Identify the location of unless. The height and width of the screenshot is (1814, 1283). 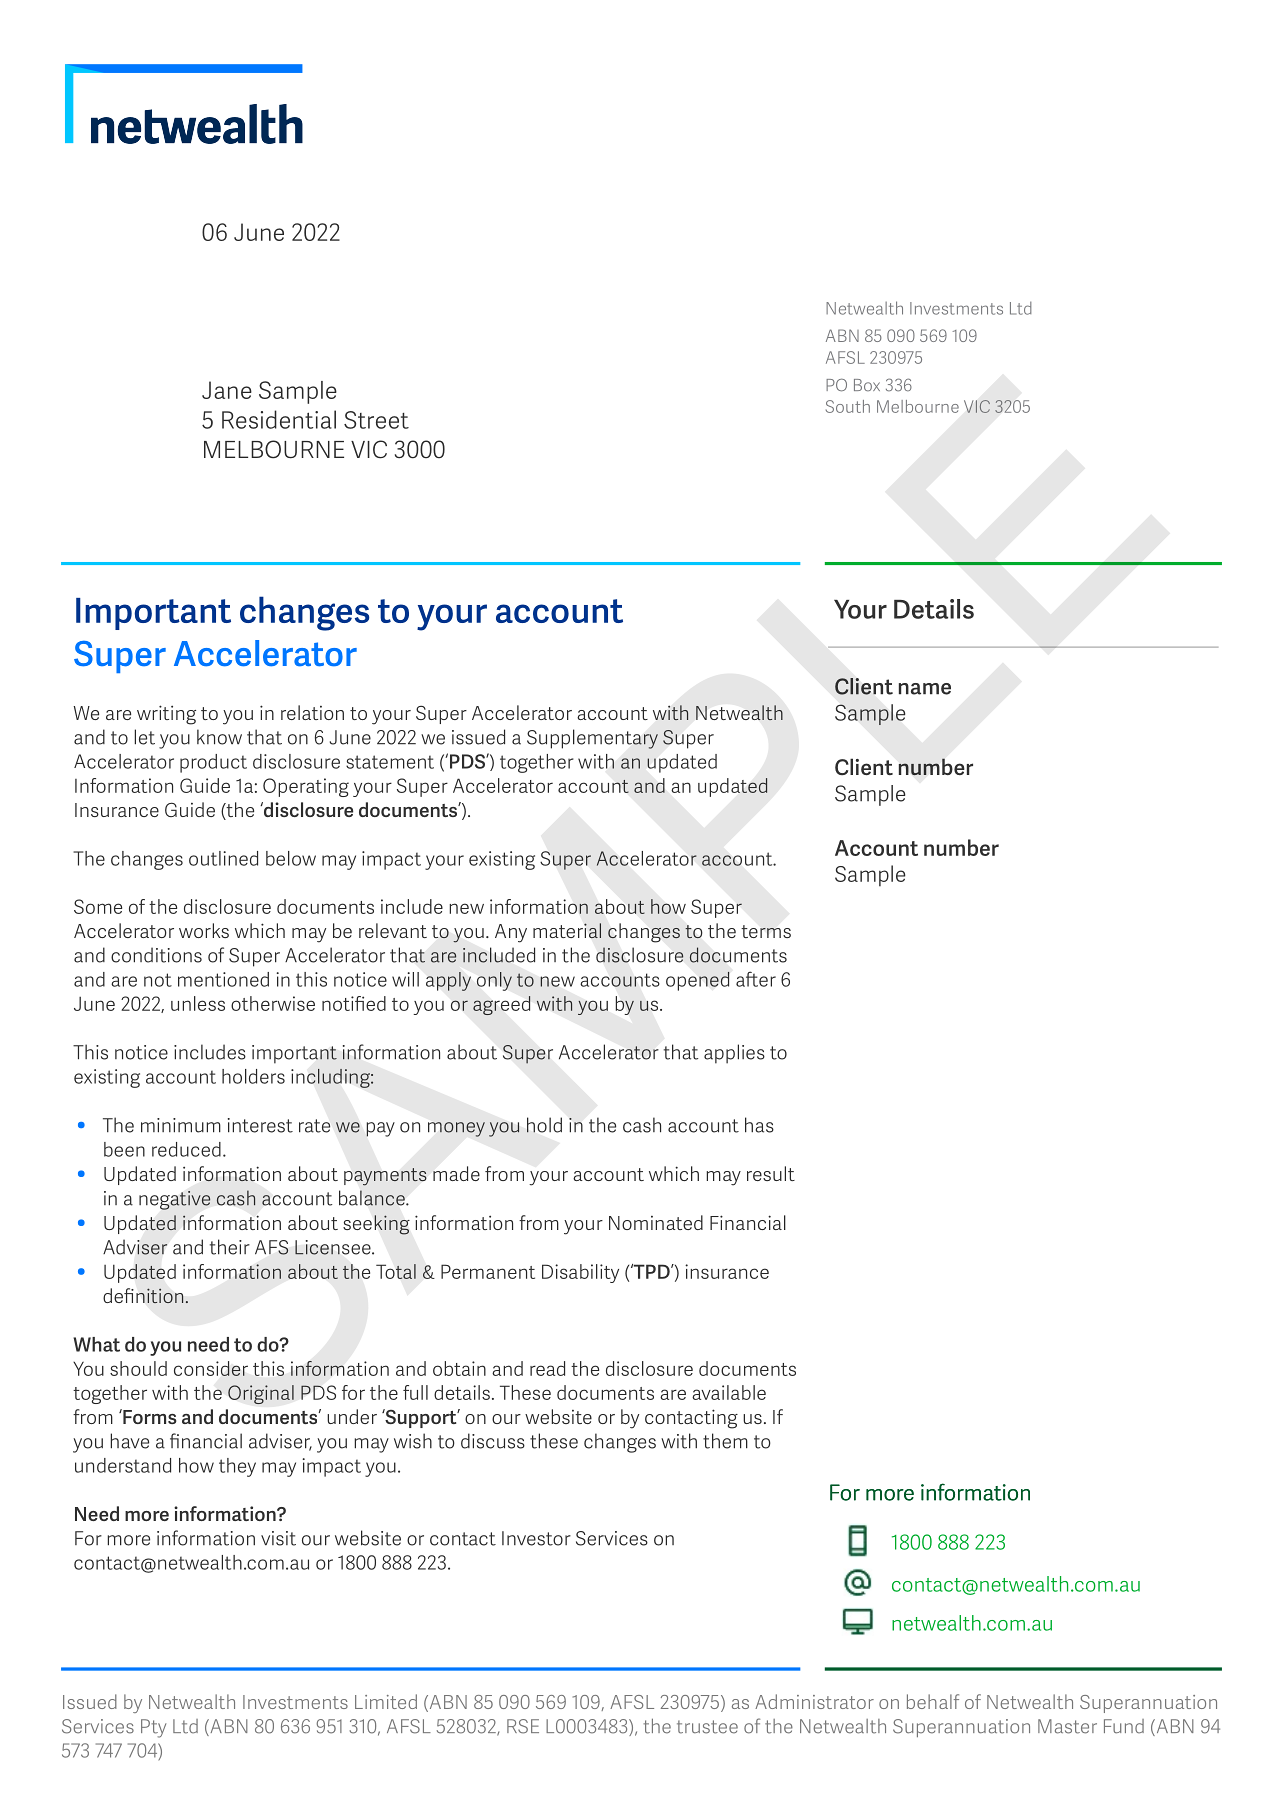
(198, 1003).
